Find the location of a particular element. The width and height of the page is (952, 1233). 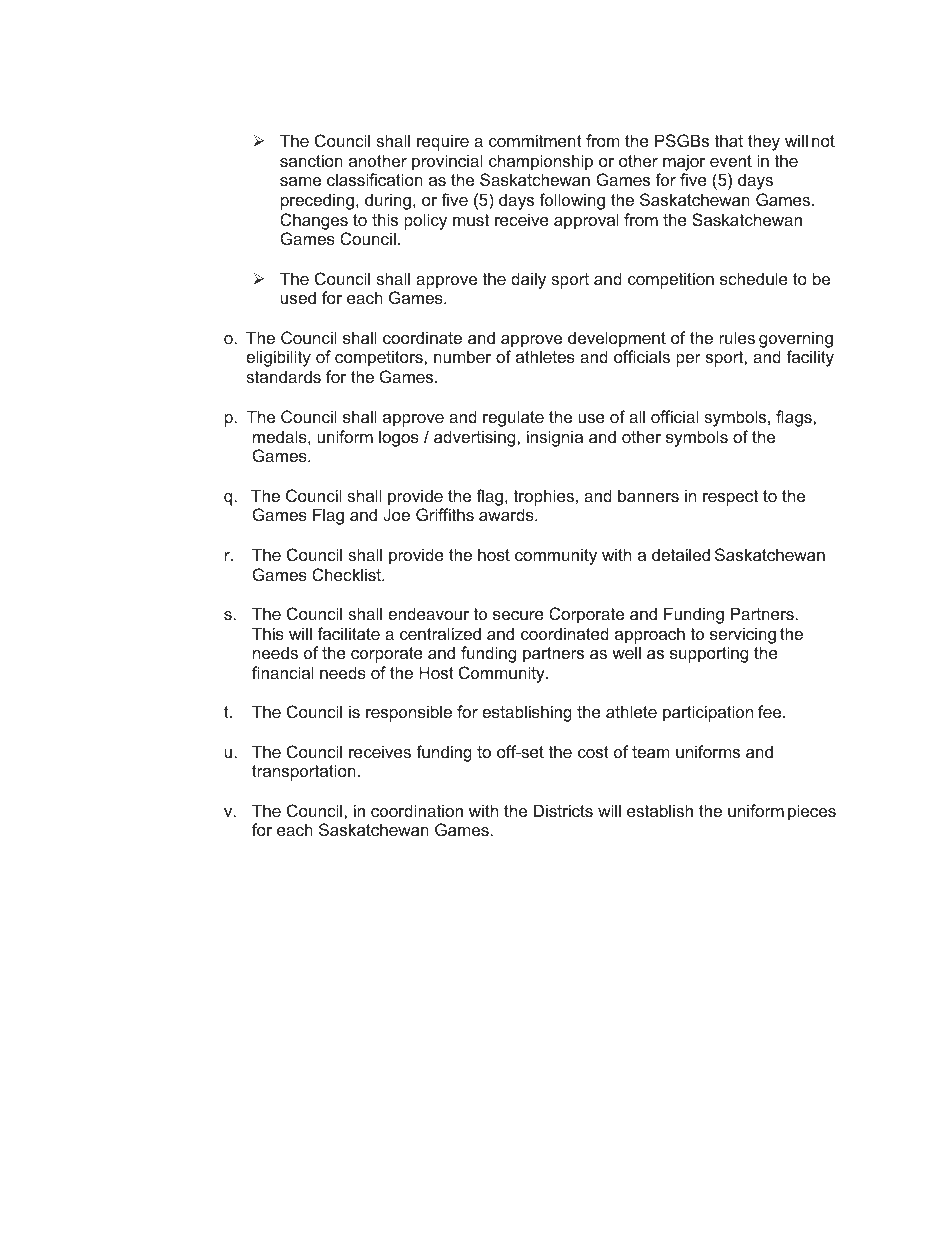

rules is located at coordinates (737, 337).
